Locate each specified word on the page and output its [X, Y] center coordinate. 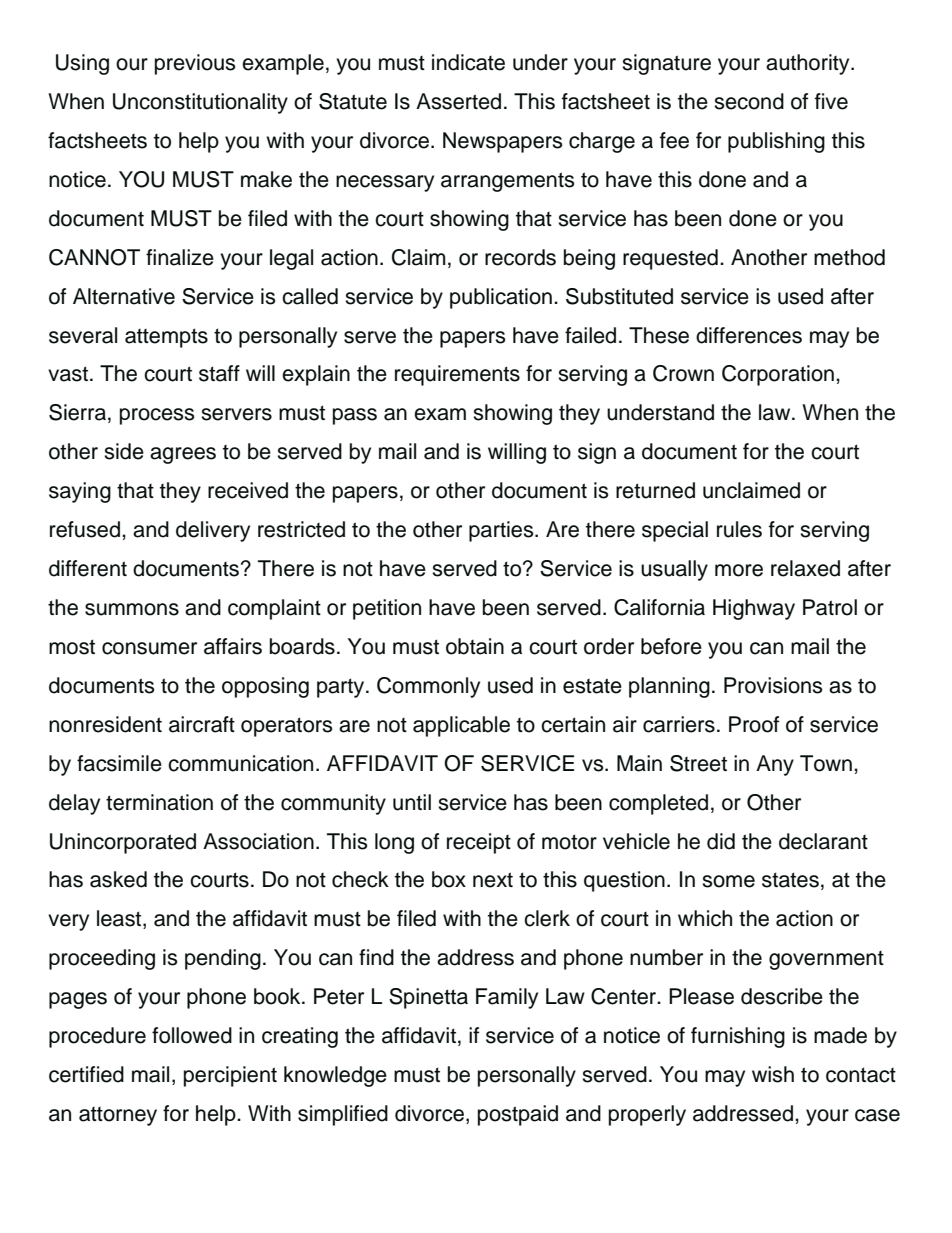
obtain [475, 646]
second [749, 101]
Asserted [458, 101]
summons [132, 609]
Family [507, 998]
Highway [754, 609]
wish [773, 1074]
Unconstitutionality [200, 103]
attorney [118, 1116]
